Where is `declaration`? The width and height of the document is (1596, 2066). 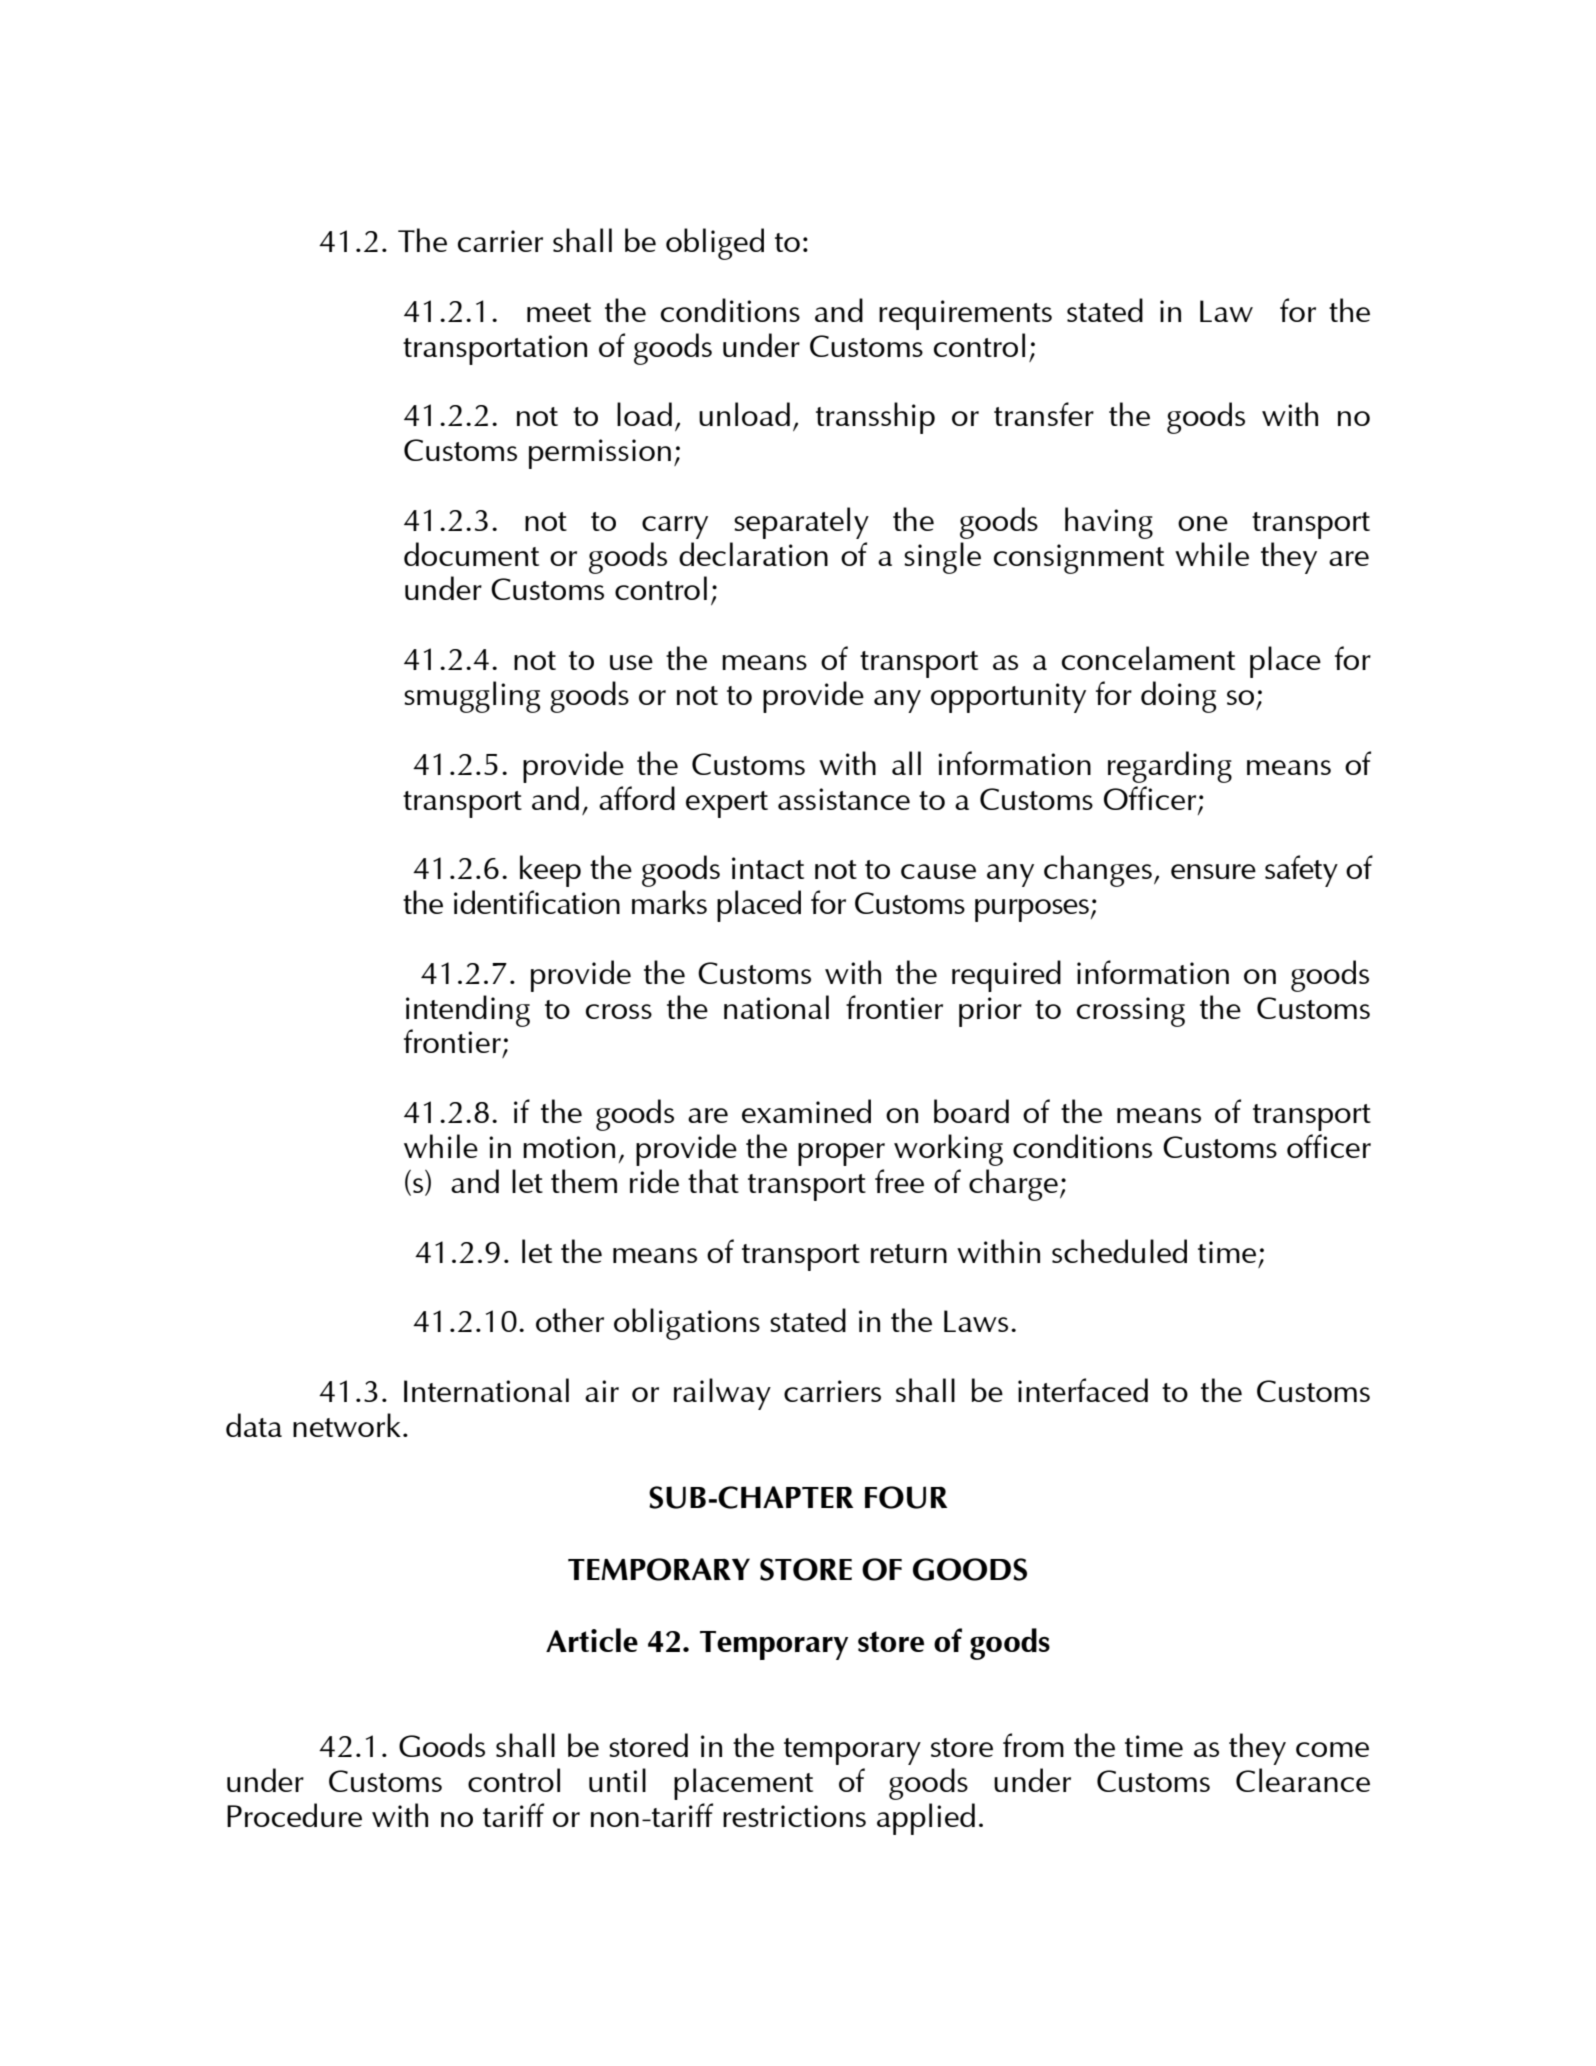
declaration is located at coordinates (753, 554).
